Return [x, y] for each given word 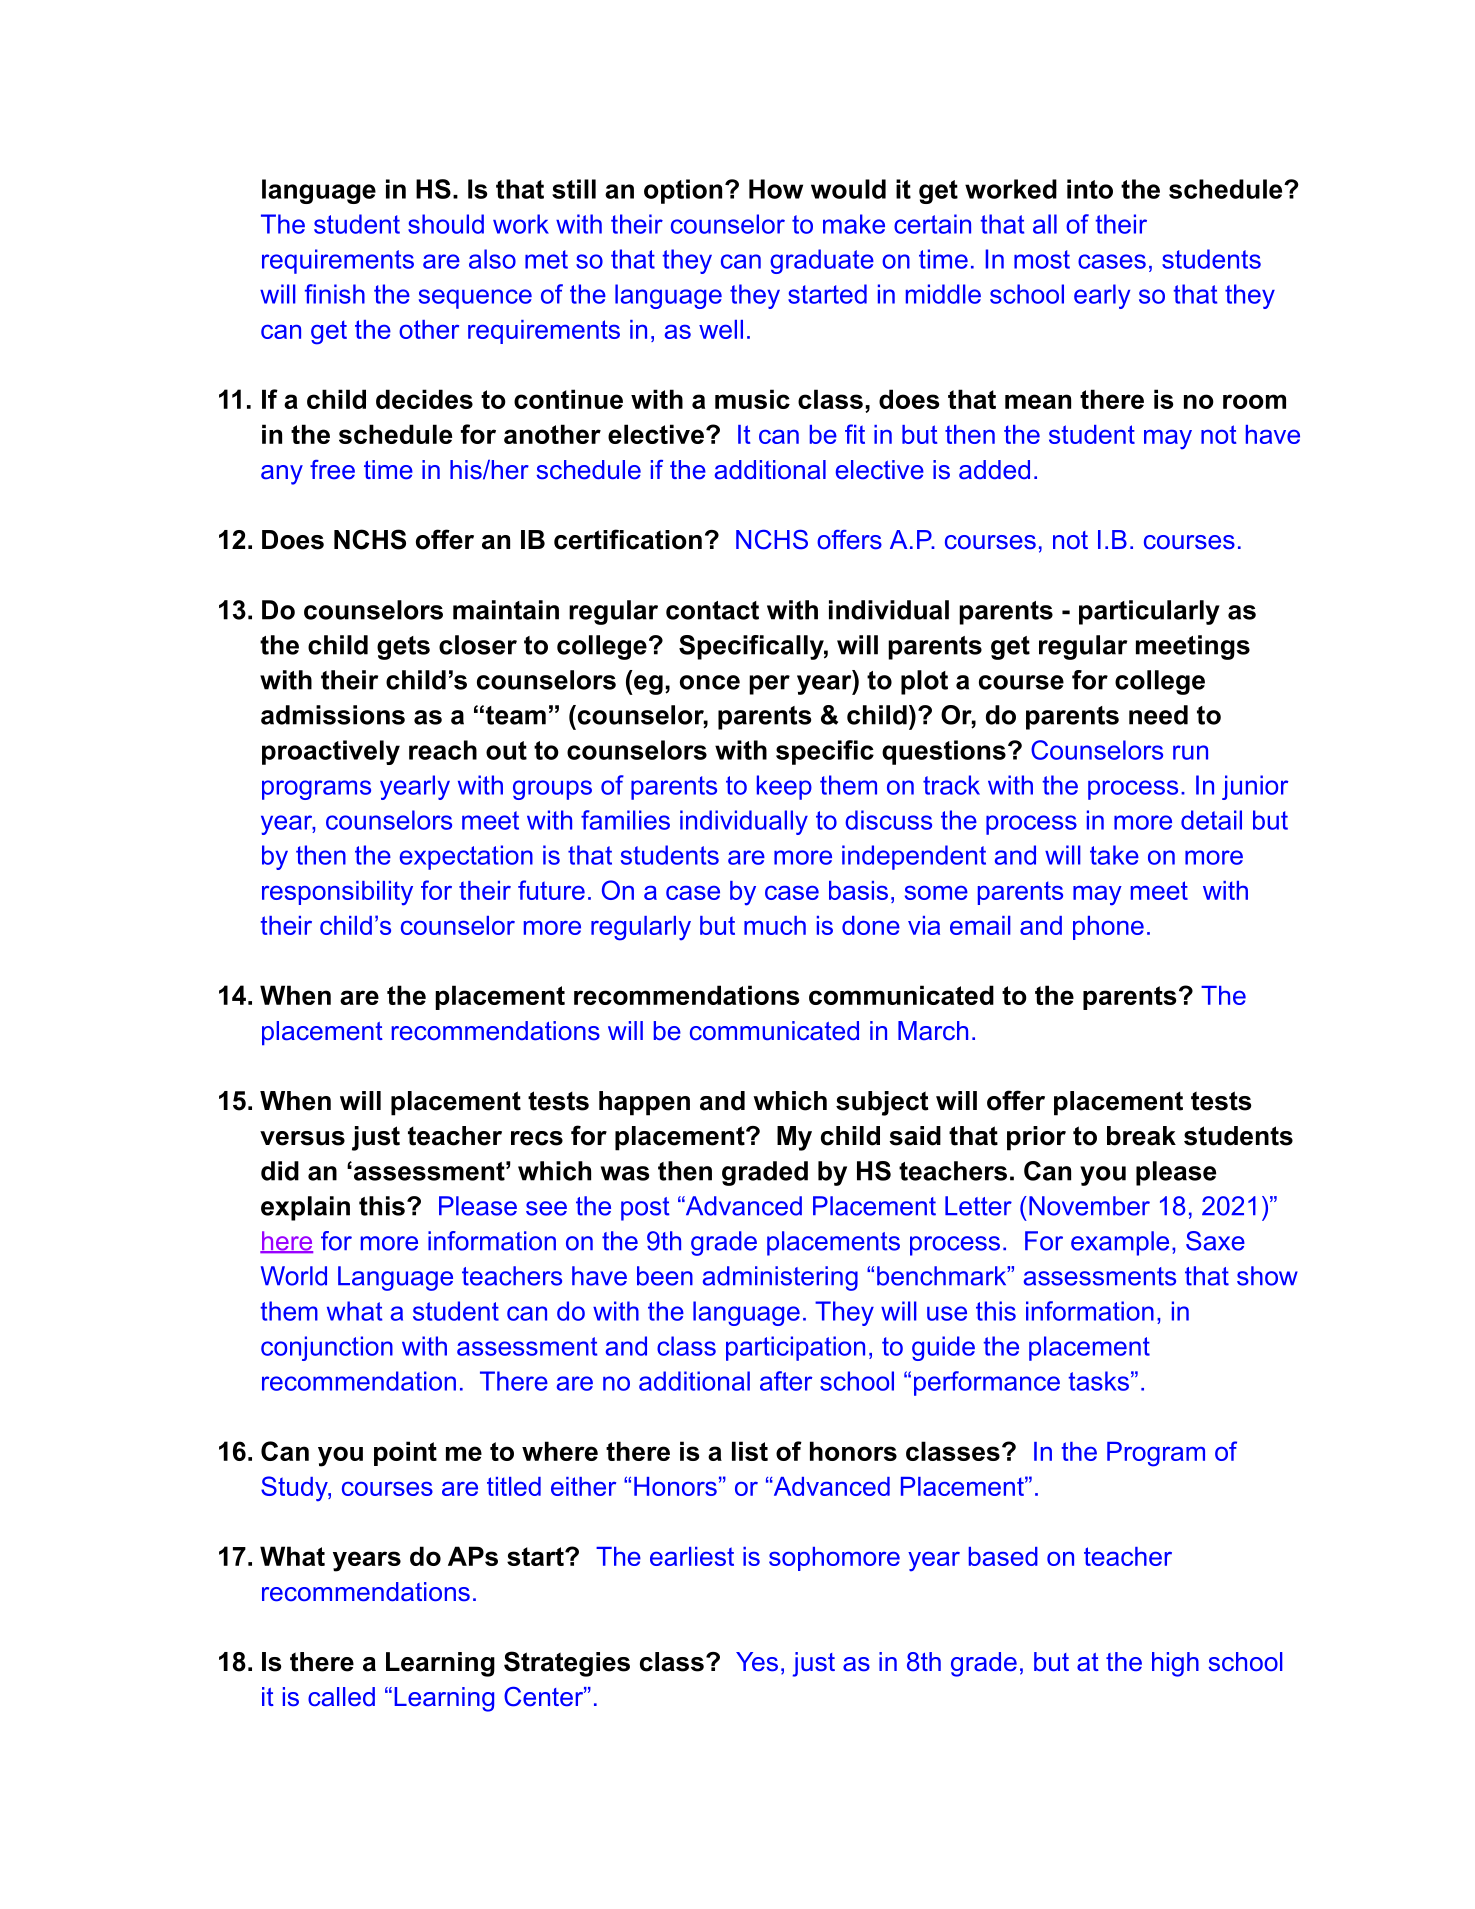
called [341, 1697]
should [446, 224]
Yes [757, 1662]
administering [780, 1278]
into [1090, 189]
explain [305, 1208]
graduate [822, 261]
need [1158, 715]
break [1141, 1136]
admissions [333, 715]
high [1175, 1664]
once [710, 682]
